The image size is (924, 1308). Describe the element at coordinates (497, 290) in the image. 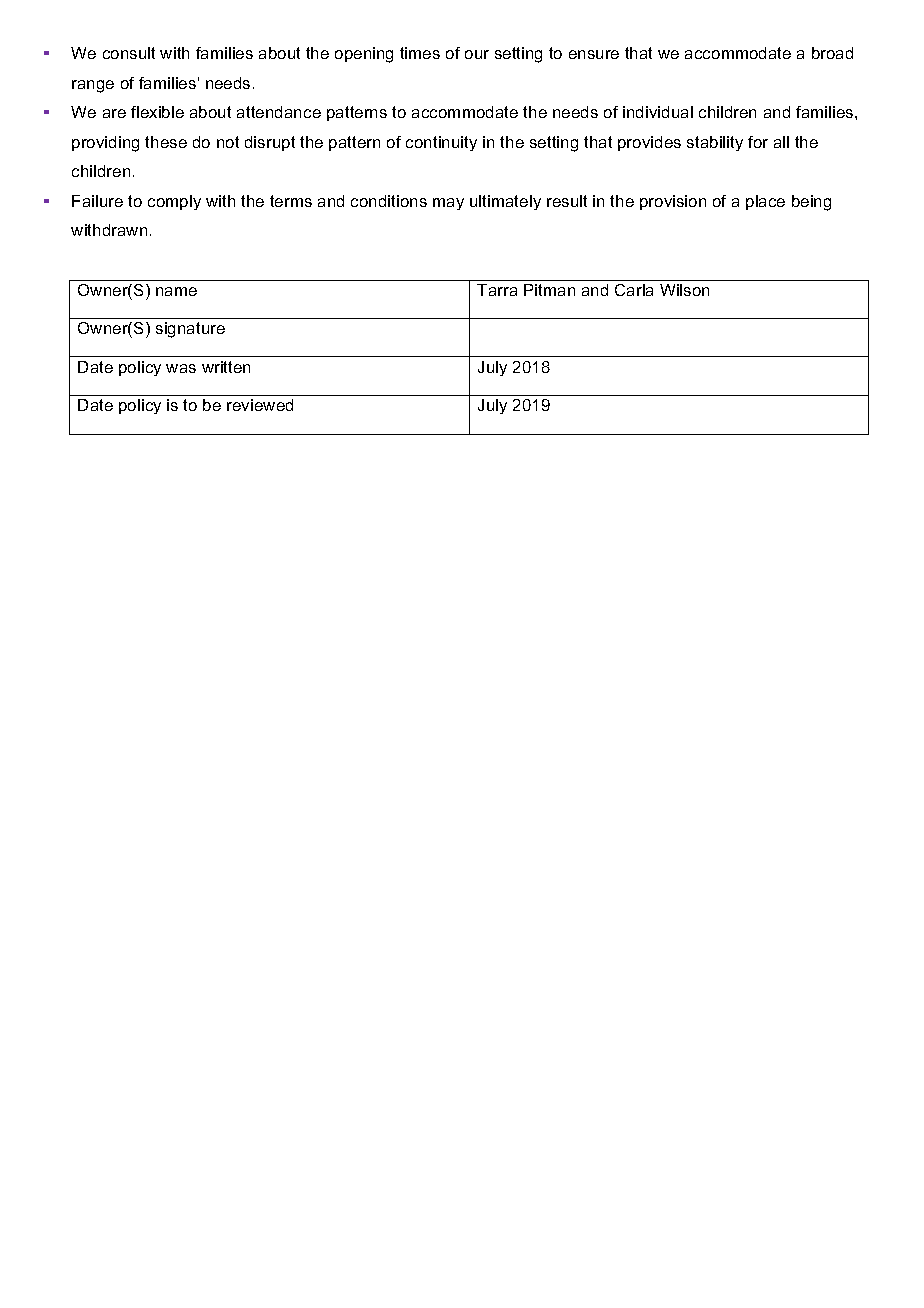

I see `Tarra` at that location.
